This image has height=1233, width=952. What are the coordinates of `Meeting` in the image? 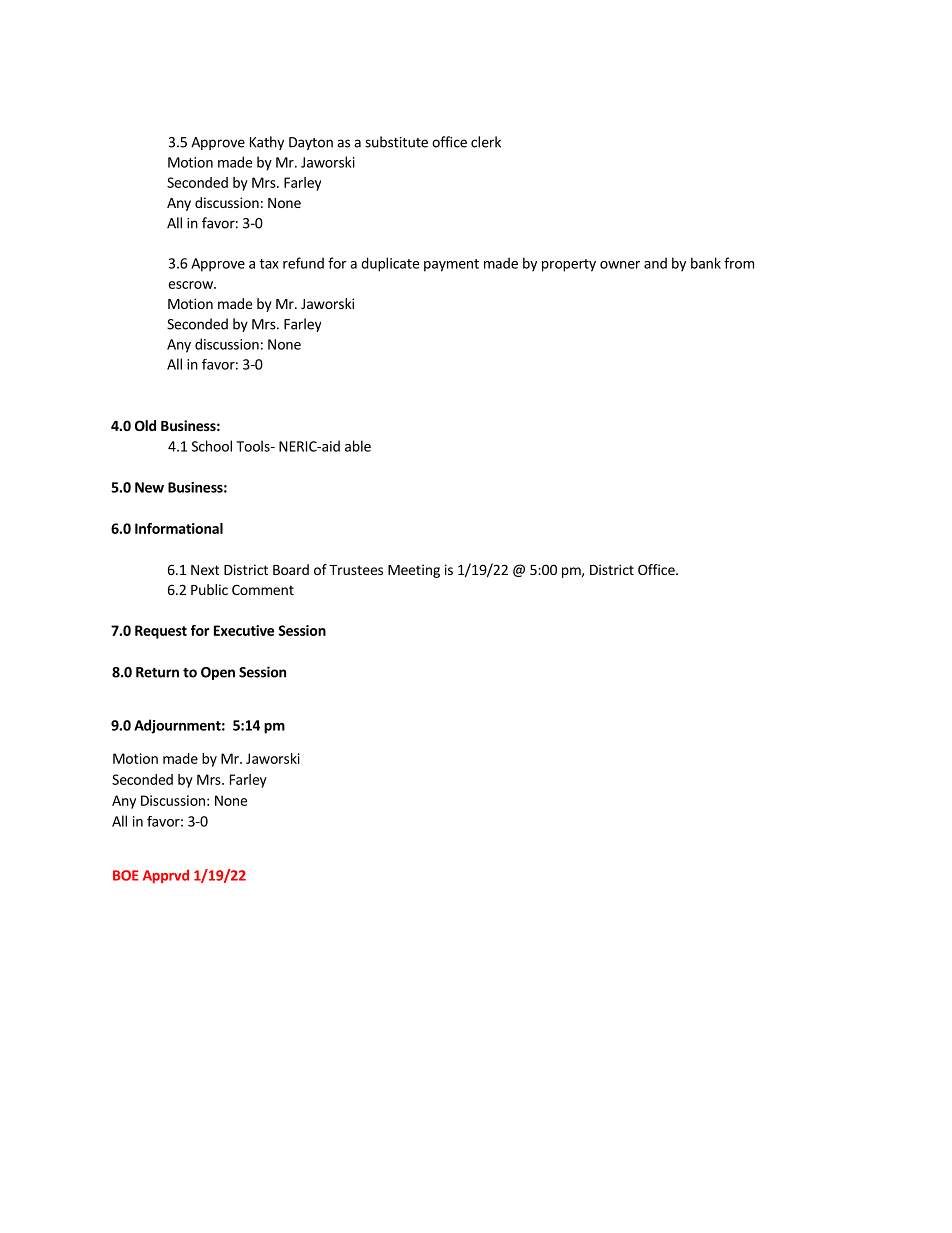 It's located at (414, 571).
